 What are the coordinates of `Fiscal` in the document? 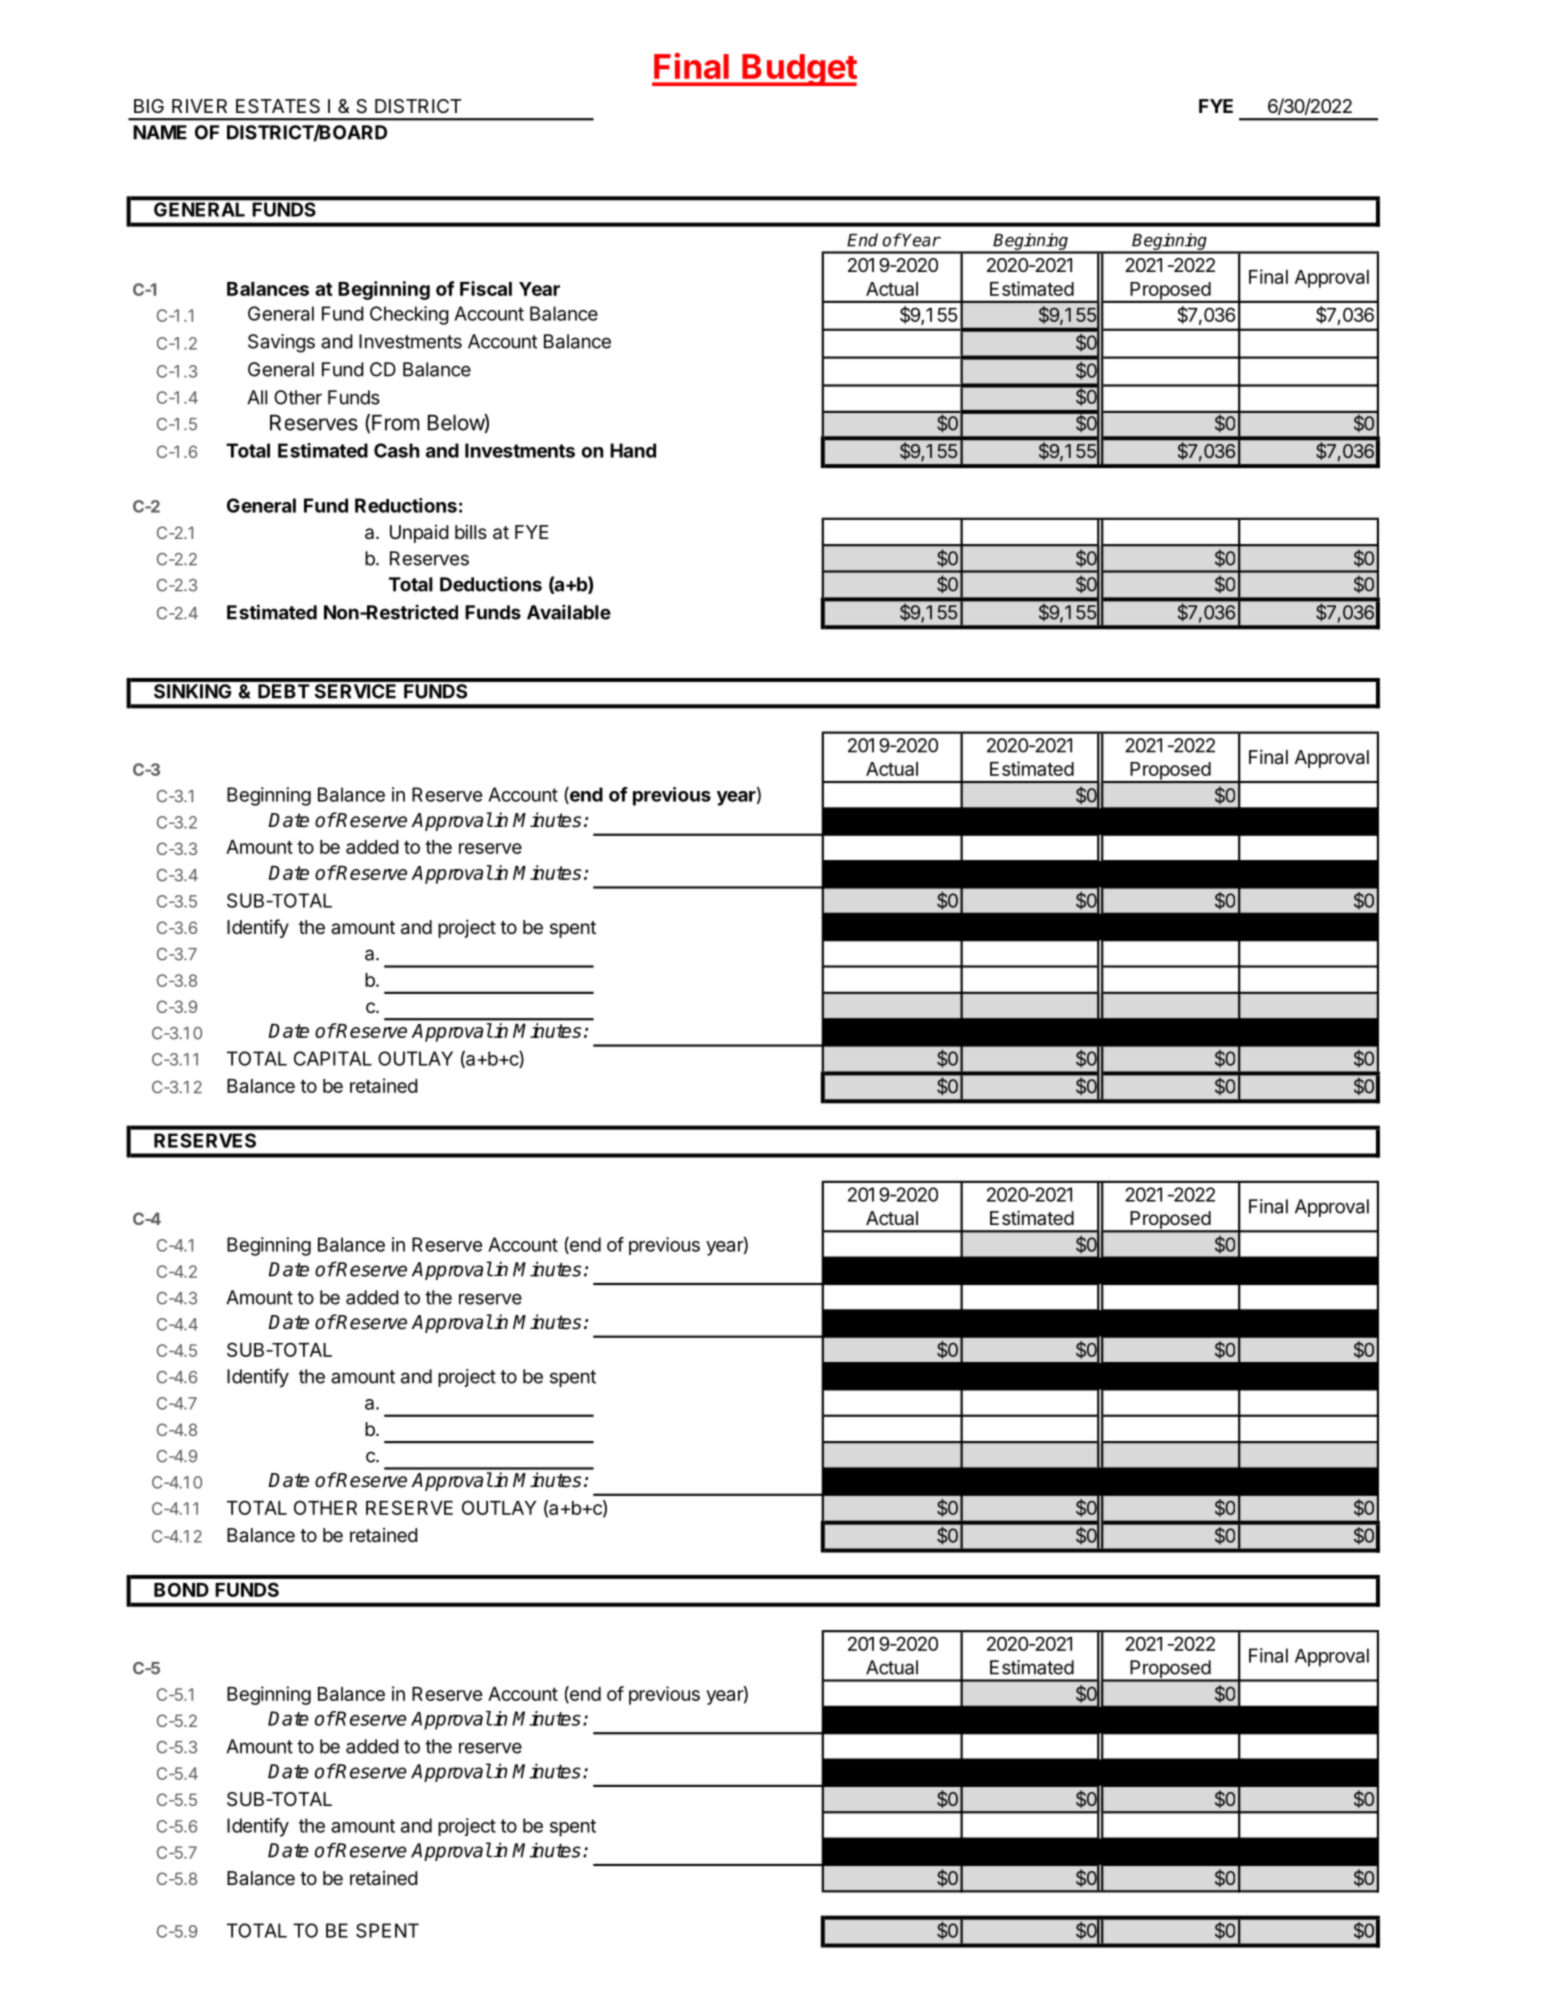 It's located at (486, 288).
